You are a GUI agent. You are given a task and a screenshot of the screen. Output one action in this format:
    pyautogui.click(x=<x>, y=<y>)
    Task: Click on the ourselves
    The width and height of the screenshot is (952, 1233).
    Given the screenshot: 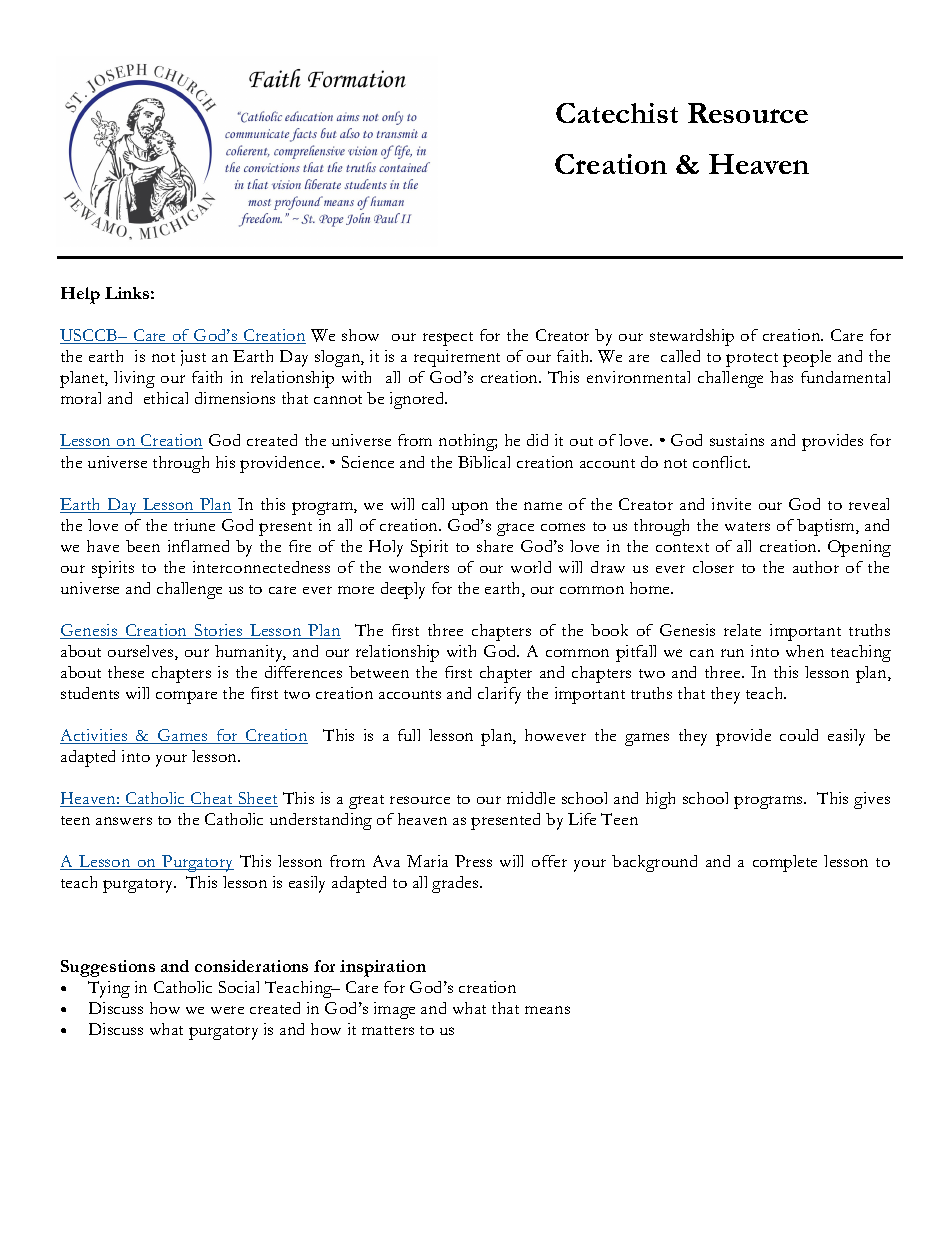 What is the action you would take?
    pyautogui.click(x=142, y=652)
